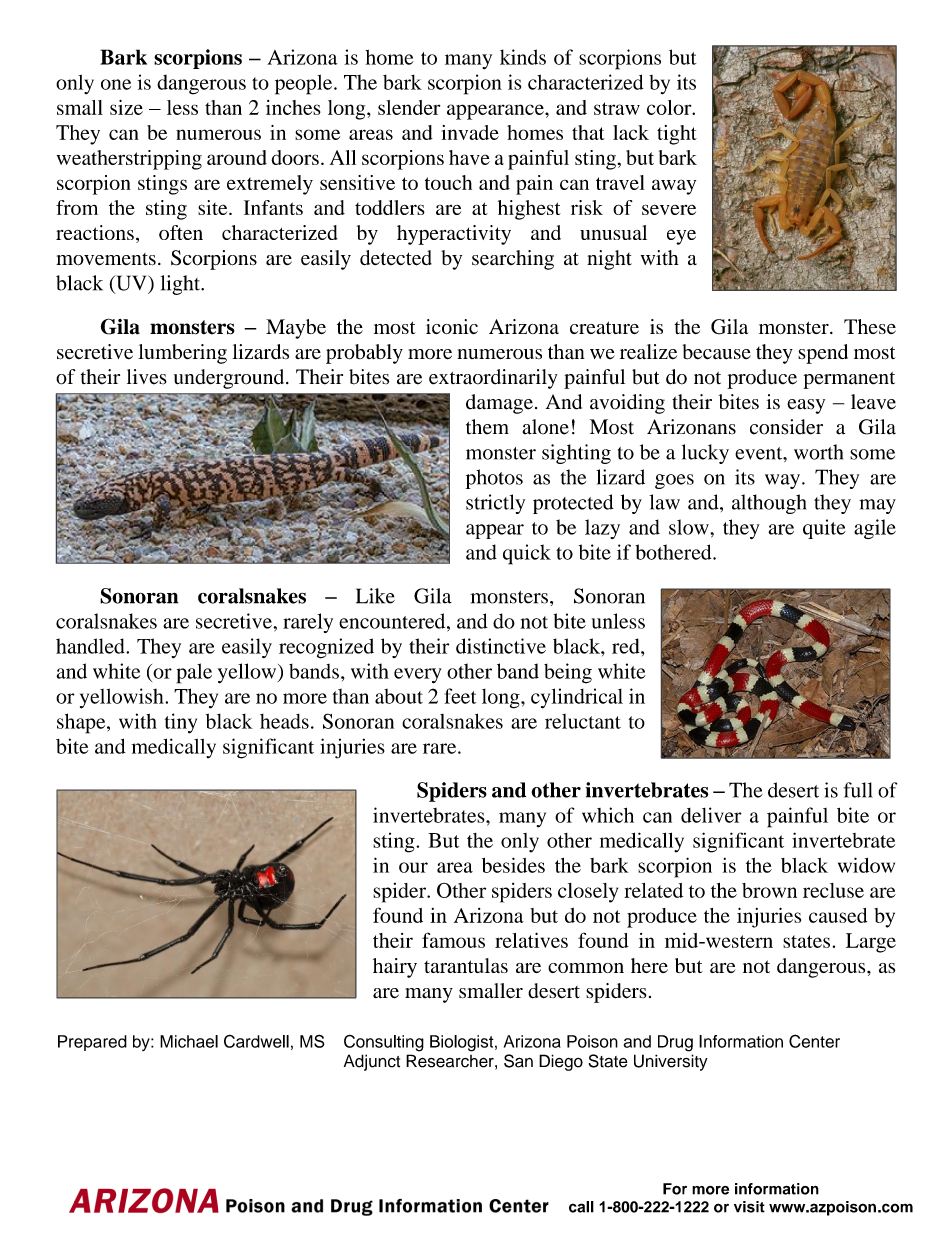  What do you see at coordinates (670, 107) in the screenshot?
I see `color` at bounding box center [670, 107].
